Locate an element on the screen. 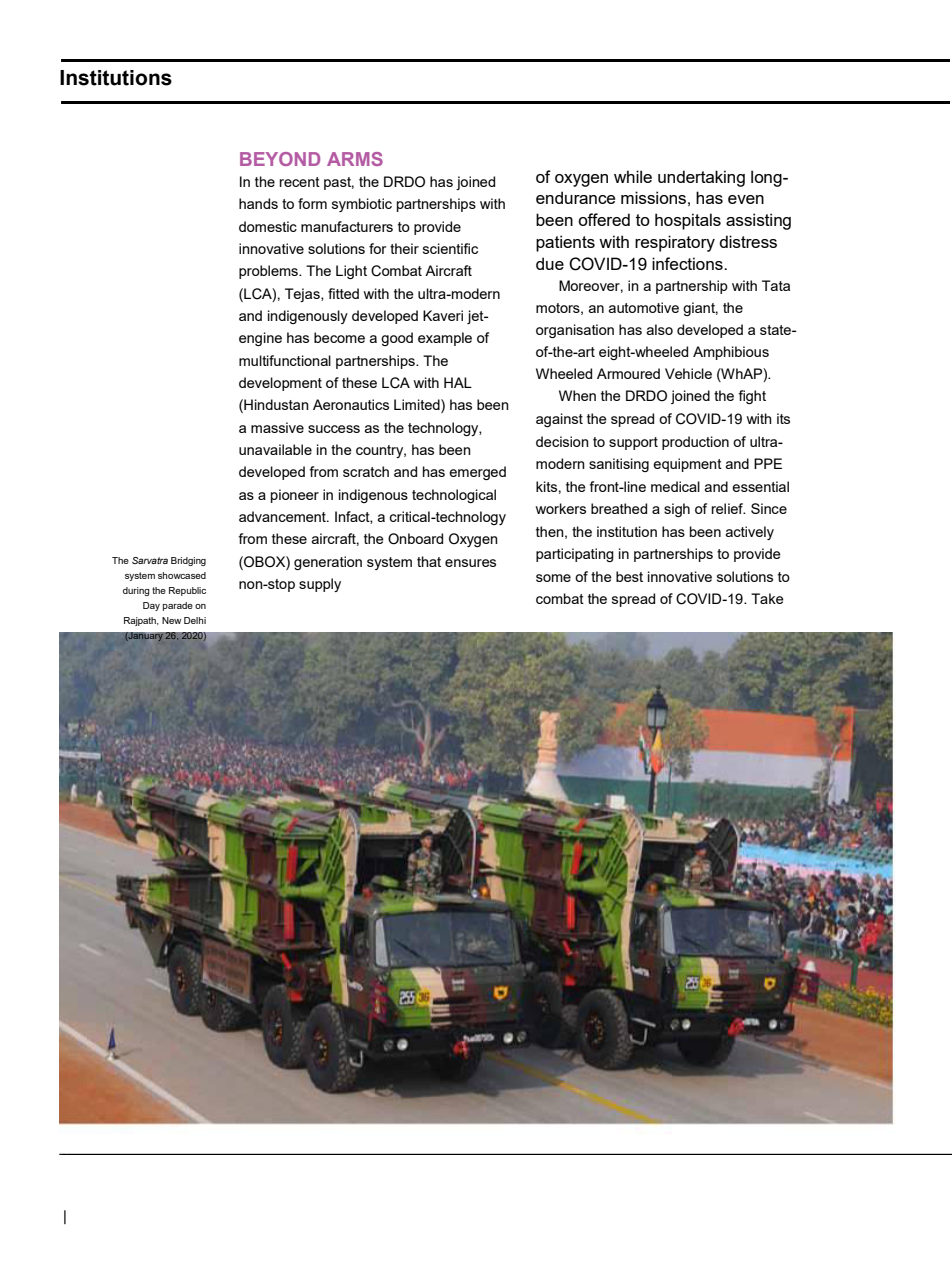  ARMS is located at coordinates (355, 159).
